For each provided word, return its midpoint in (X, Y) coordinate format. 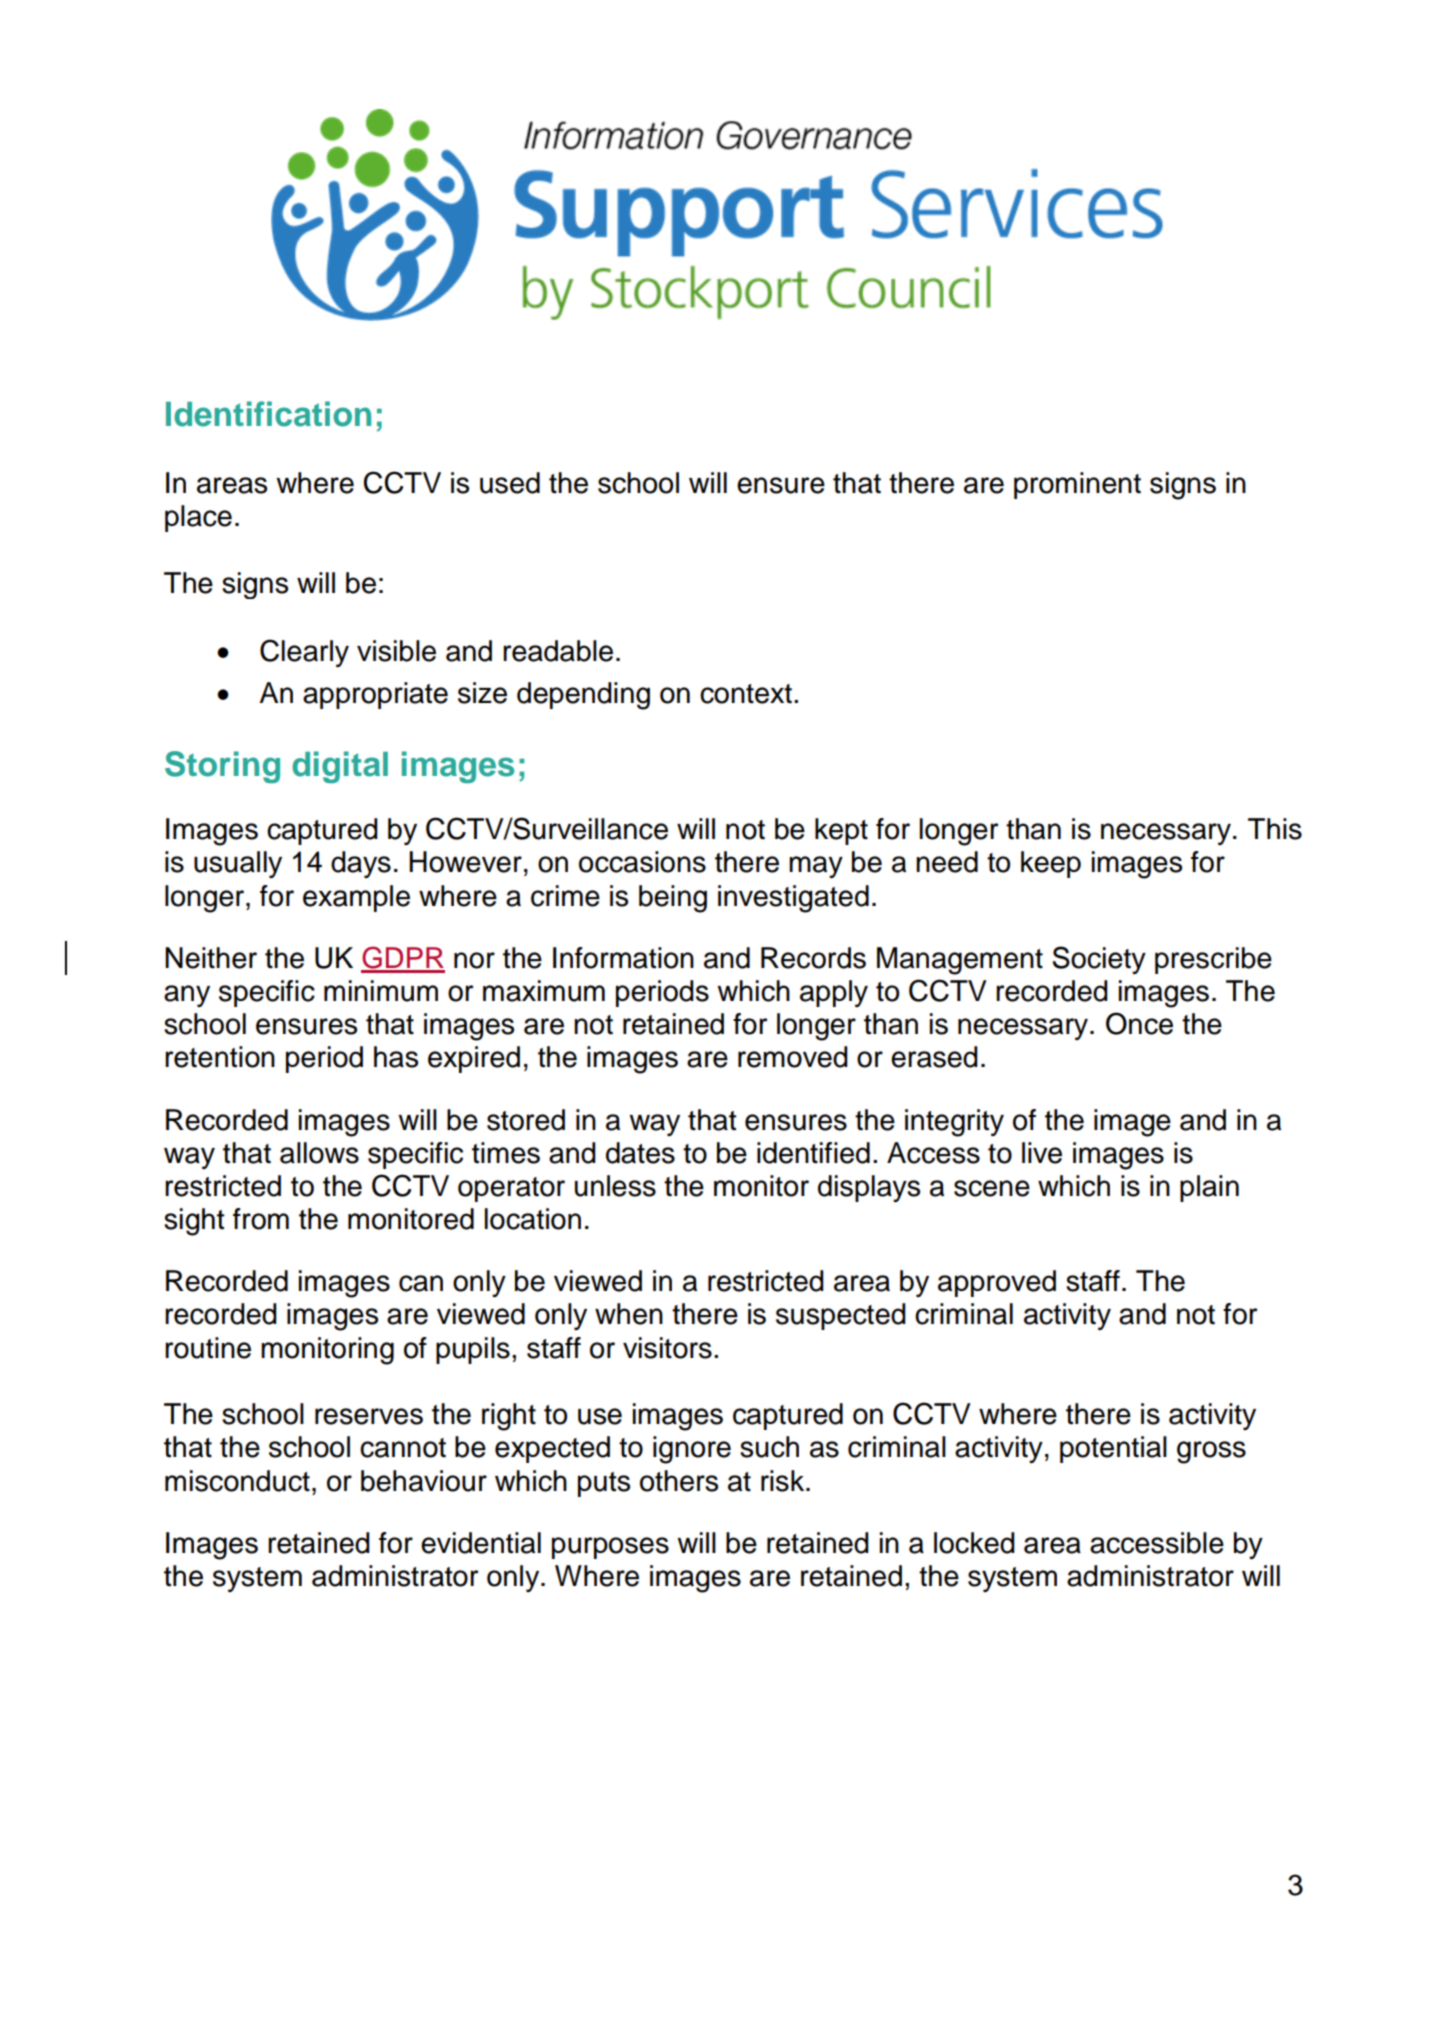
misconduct (237, 1481)
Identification (268, 414)
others (679, 1481)
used (510, 483)
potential (1113, 1449)
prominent (1077, 485)
